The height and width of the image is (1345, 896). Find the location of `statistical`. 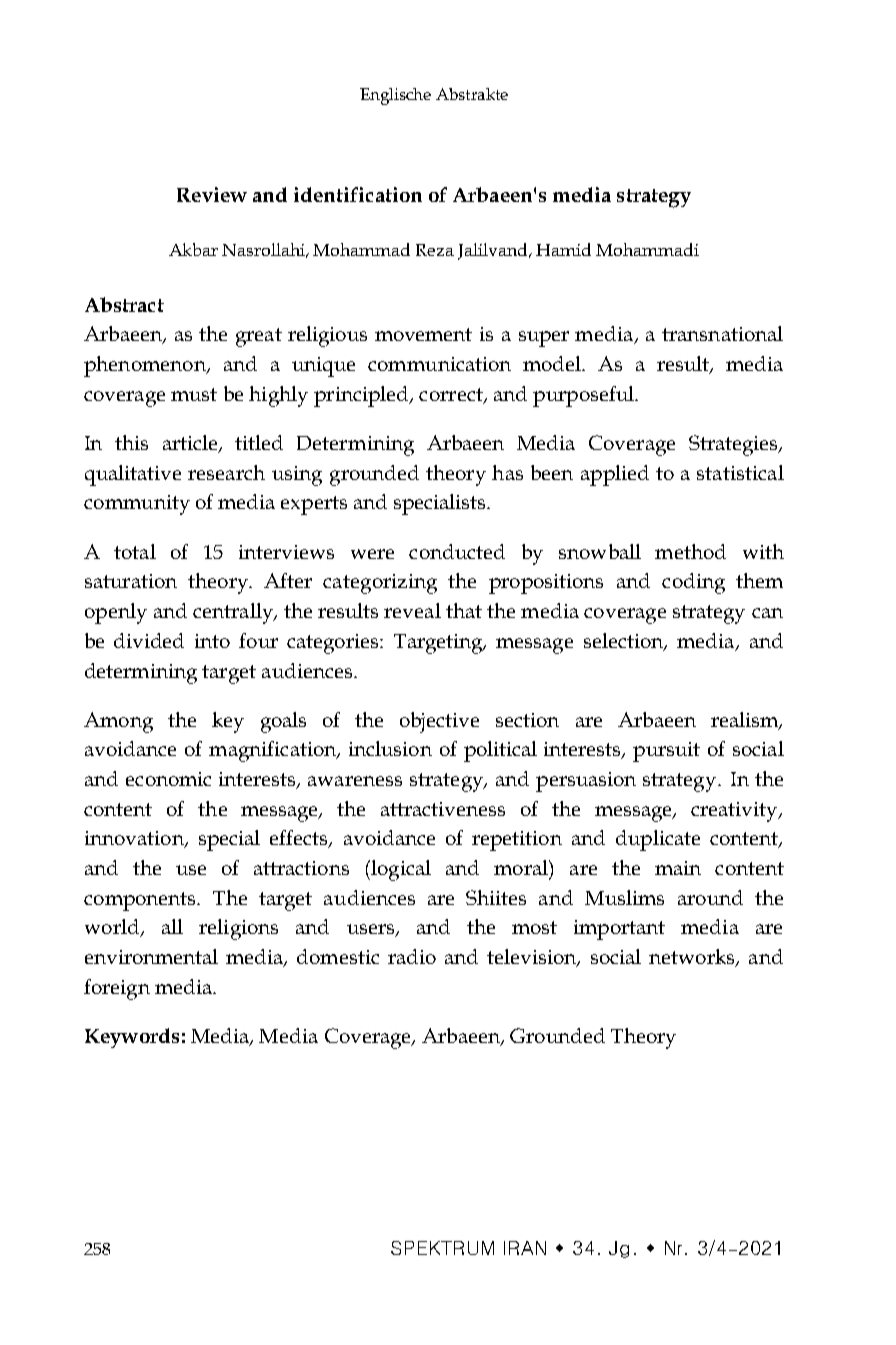

statistical is located at coordinates (740, 472).
